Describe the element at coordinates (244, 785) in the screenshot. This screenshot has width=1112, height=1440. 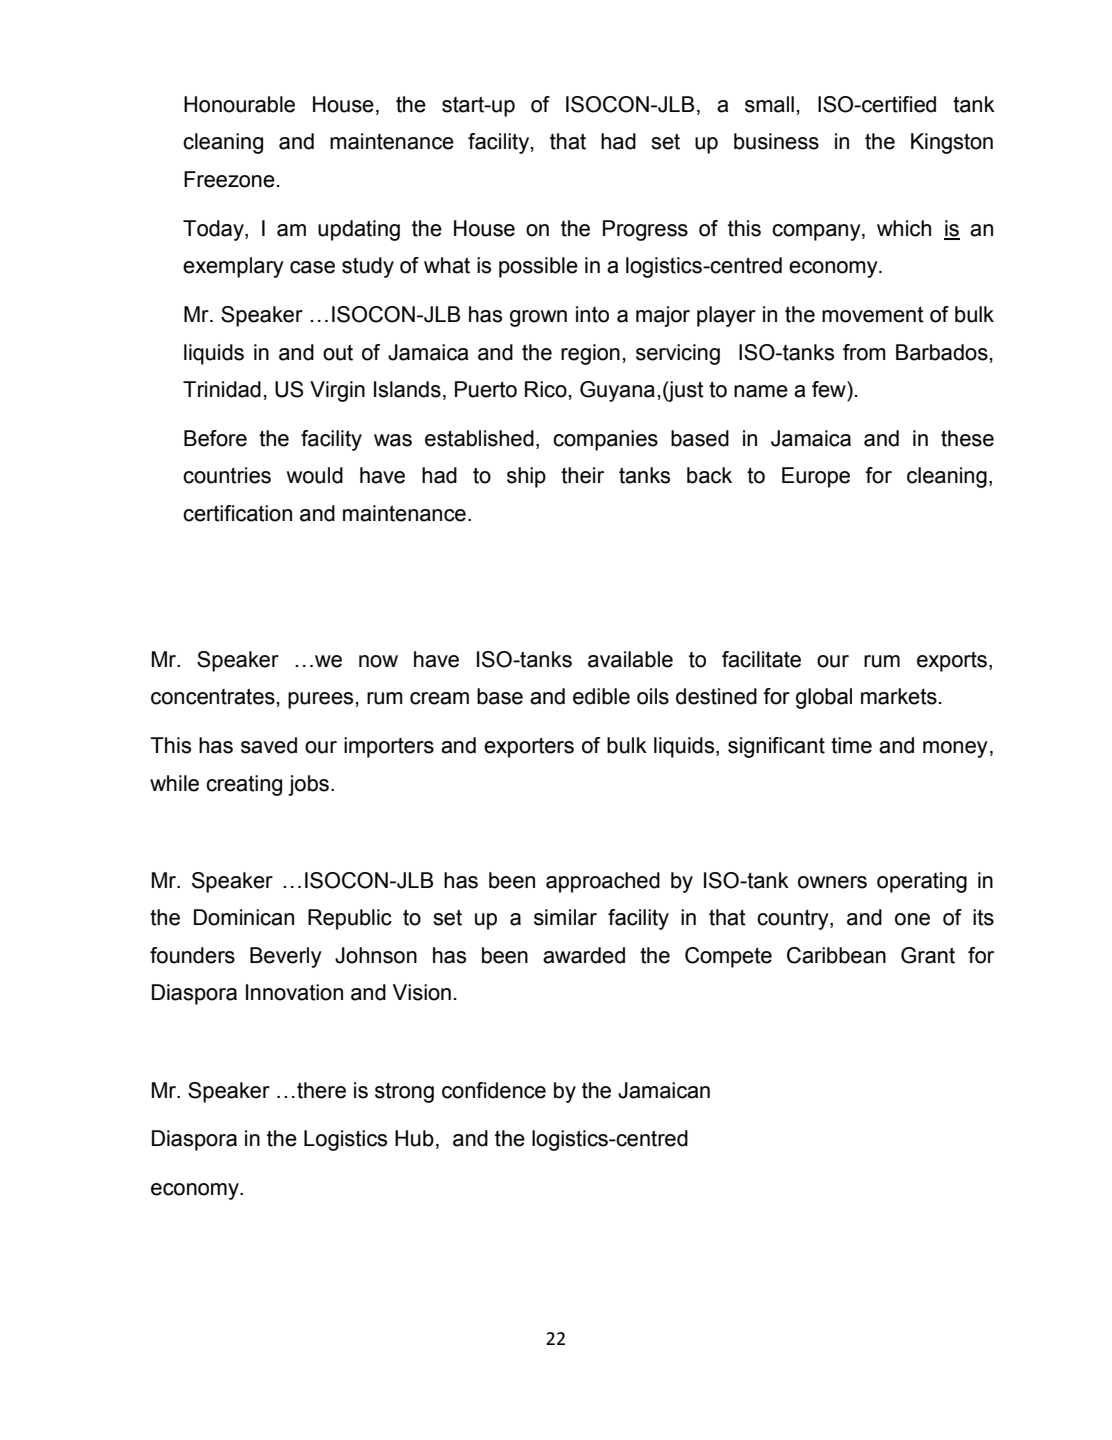
I see `creating` at that location.
